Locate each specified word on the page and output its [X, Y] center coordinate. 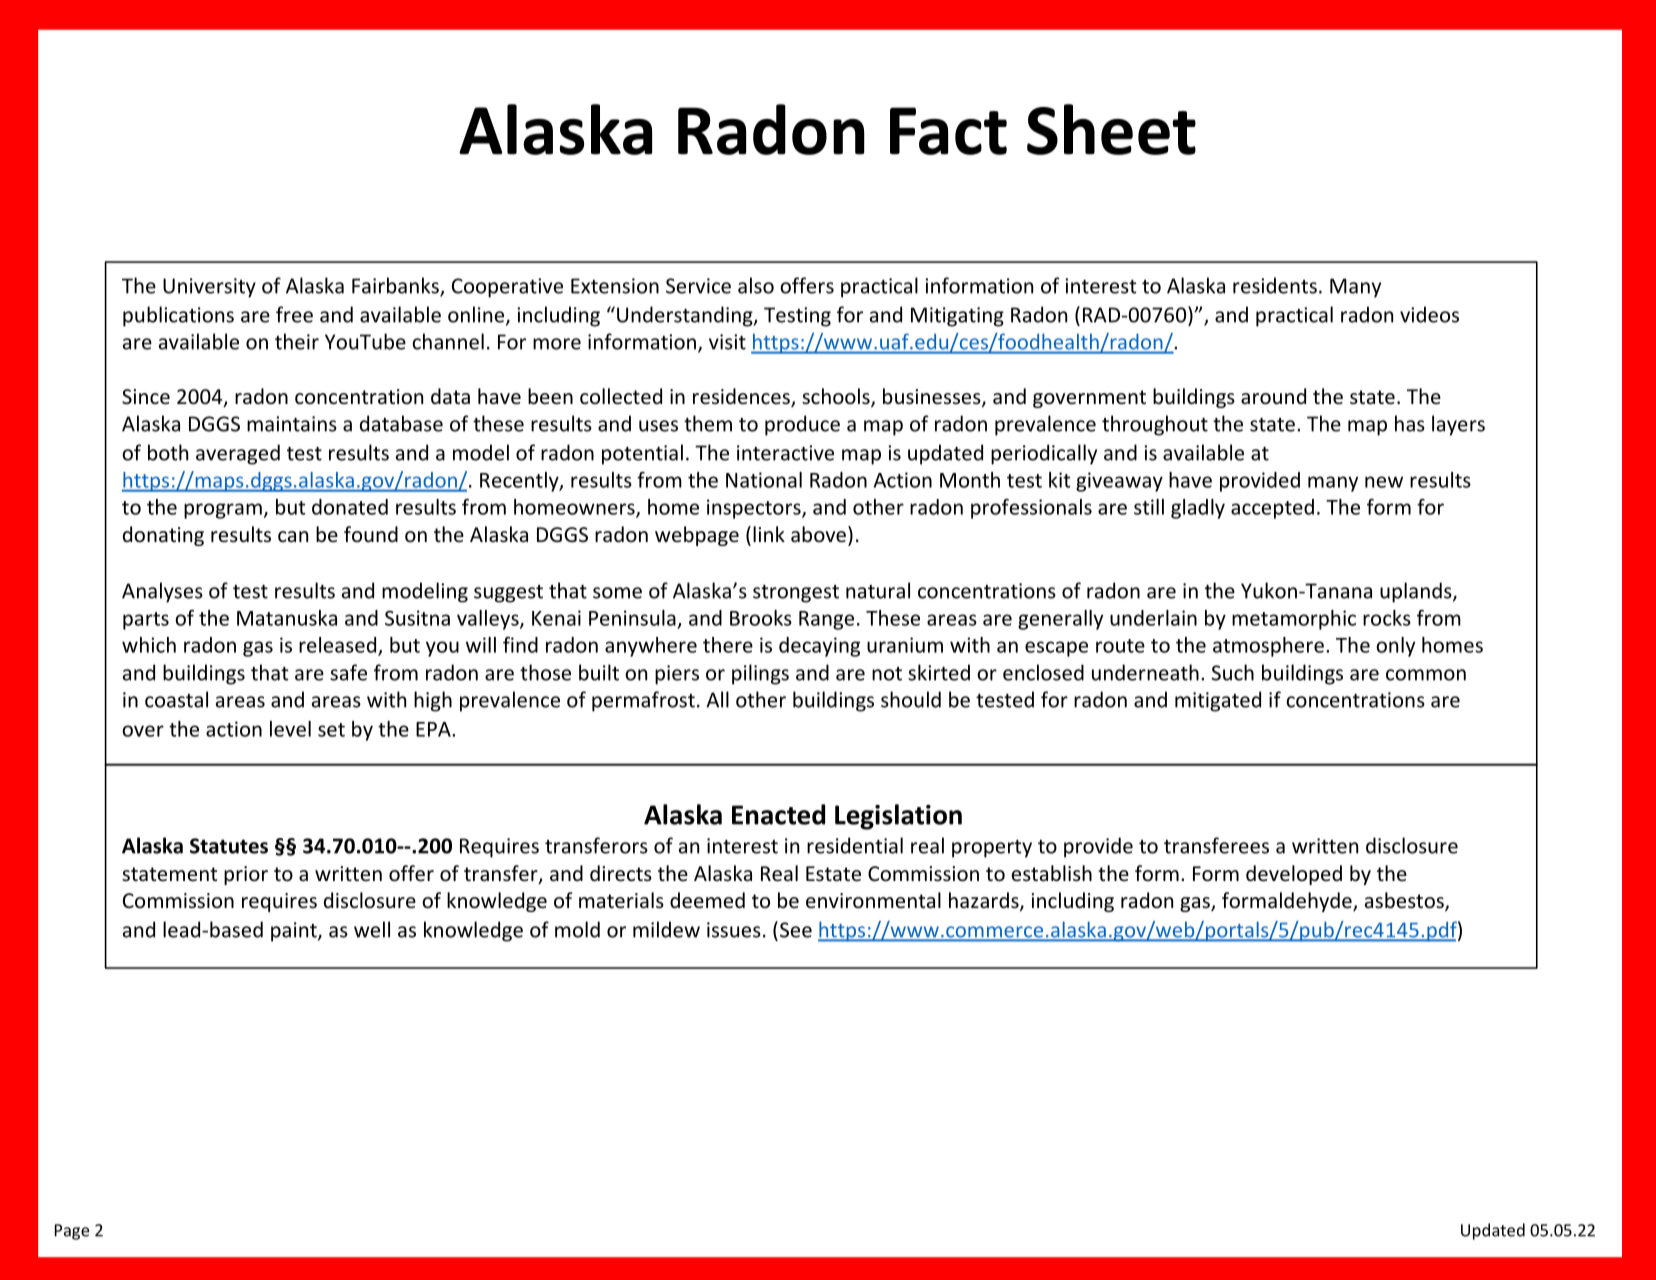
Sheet [1111, 129]
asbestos [1405, 901]
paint [295, 932]
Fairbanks [396, 286]
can [293, 536]
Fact [948, 131]
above [818, 534]
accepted [1272, 509]
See [796, 930]
